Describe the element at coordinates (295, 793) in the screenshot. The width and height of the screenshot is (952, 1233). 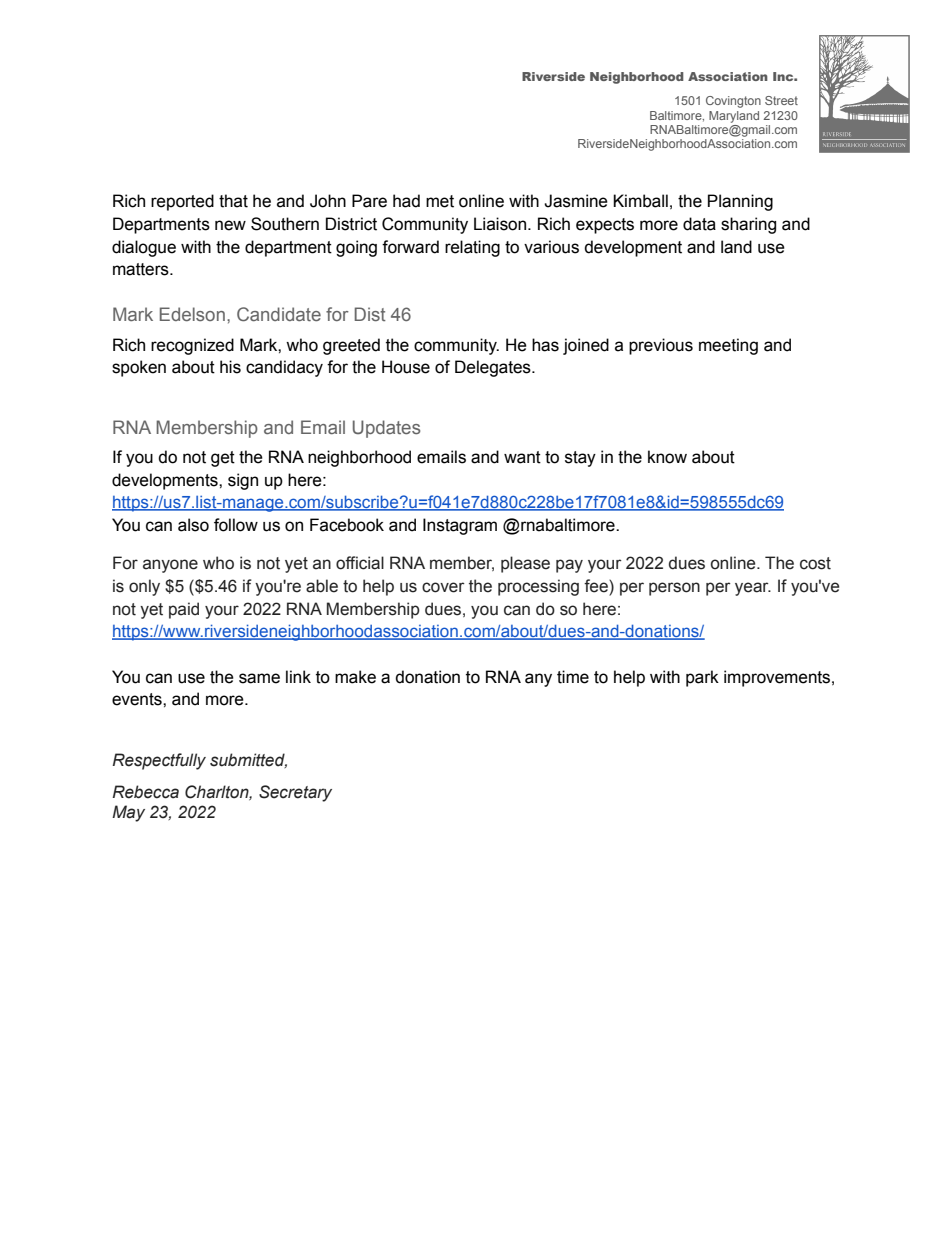
I see `Secretary` at that location.
